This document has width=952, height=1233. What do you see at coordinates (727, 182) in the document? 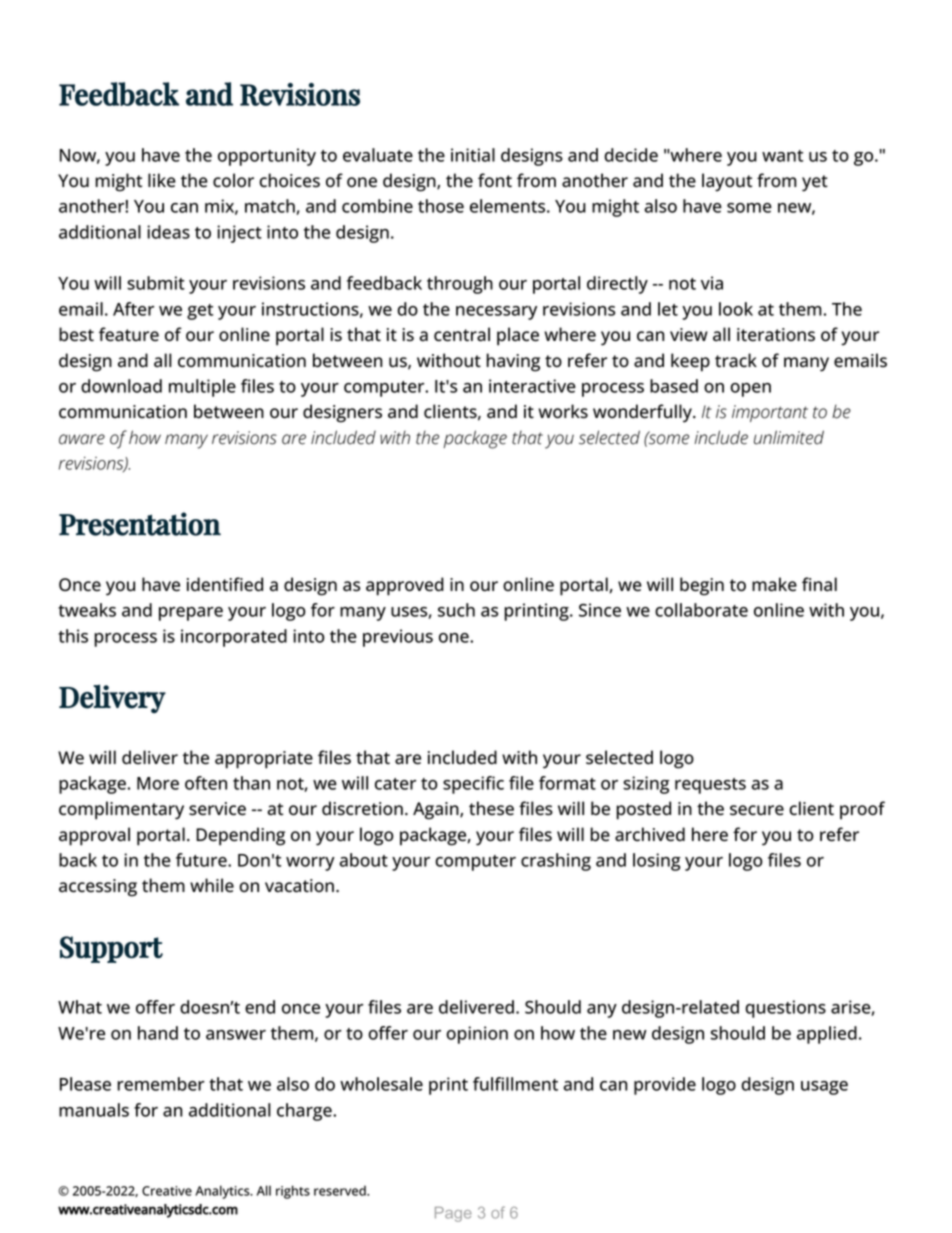
I see `layout` at bounding box center [727, 182].
